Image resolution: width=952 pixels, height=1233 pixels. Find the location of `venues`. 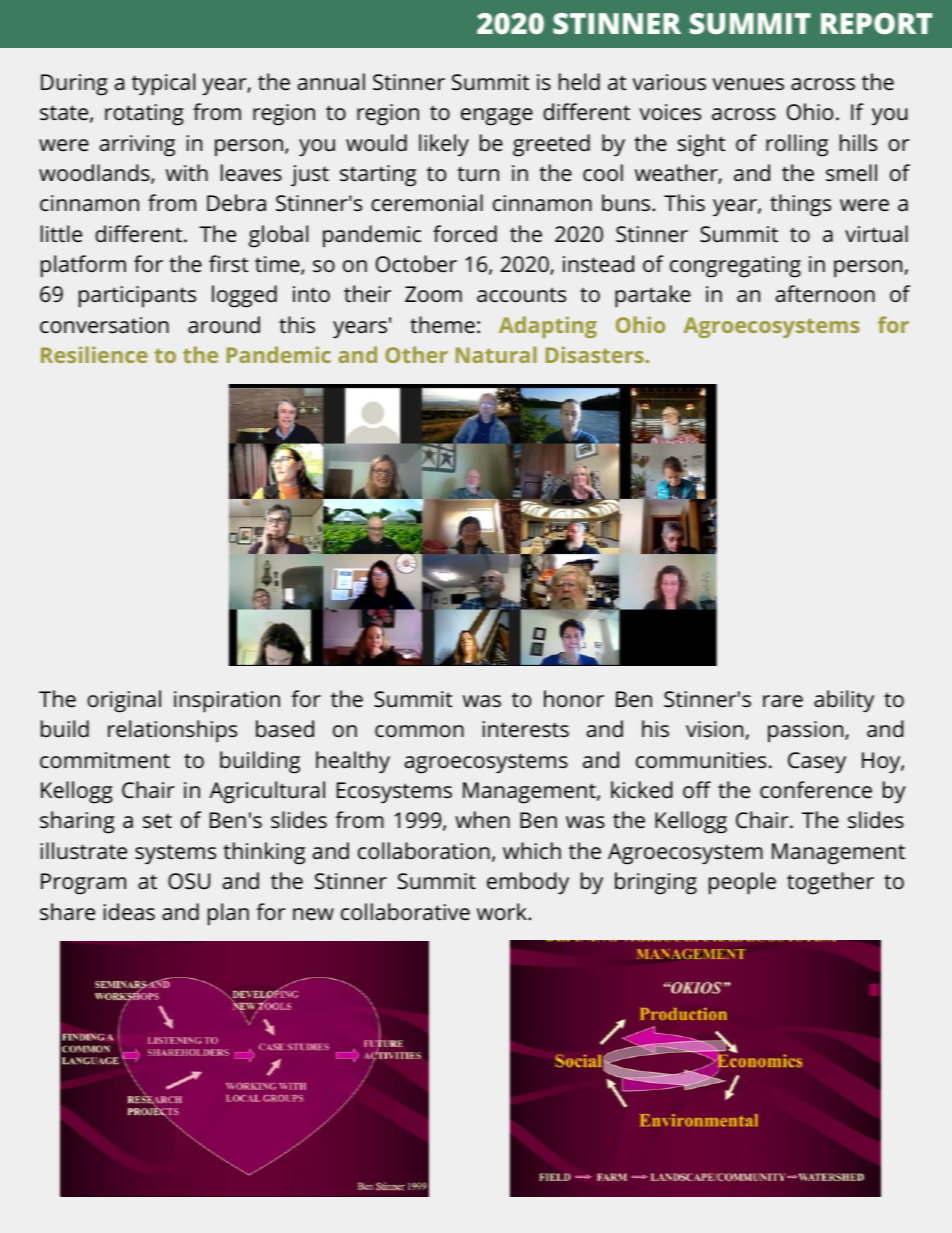

venues is located at coordinates (748, 84).
